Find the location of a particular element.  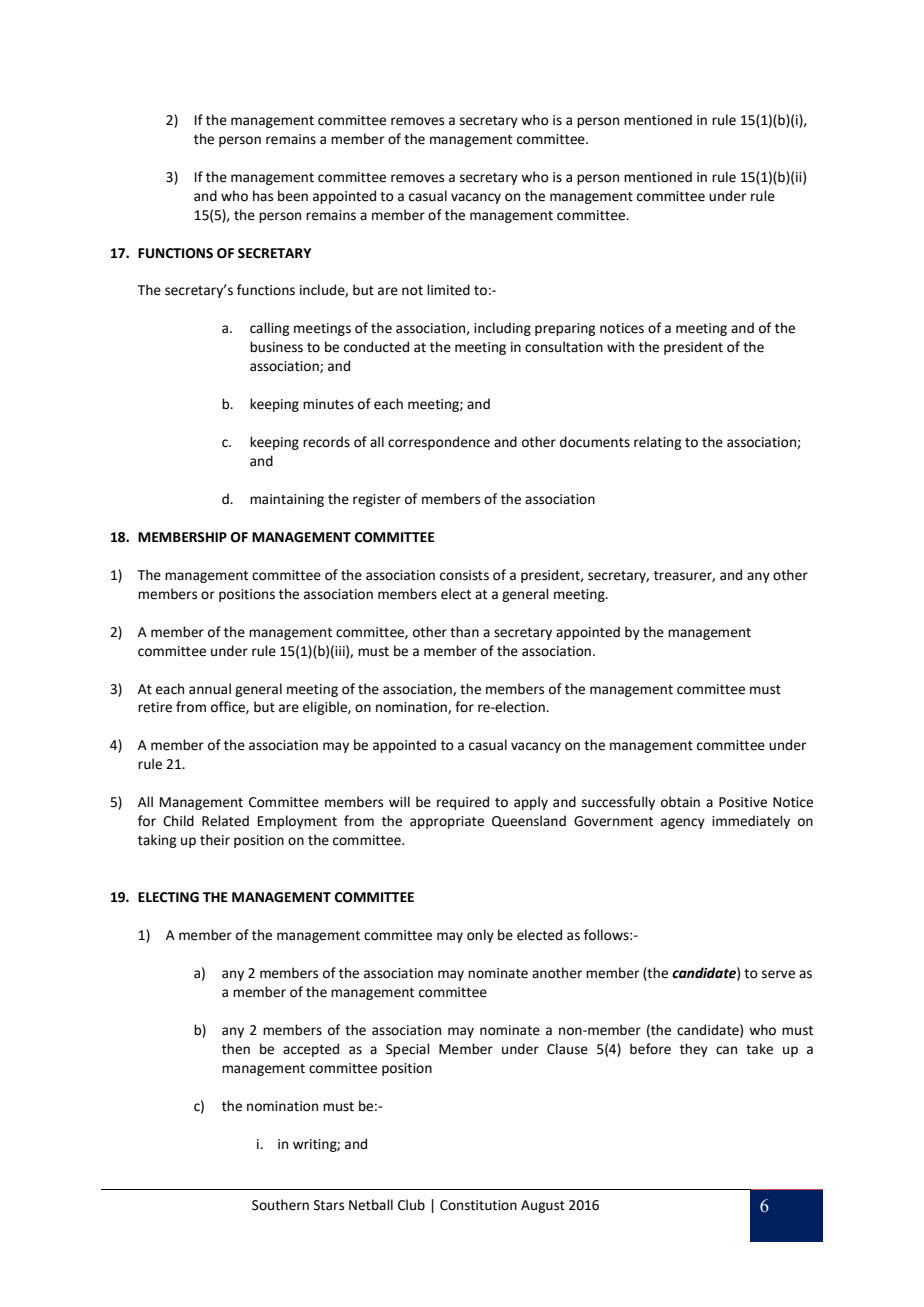

with is located at coordinates (620, 347).
